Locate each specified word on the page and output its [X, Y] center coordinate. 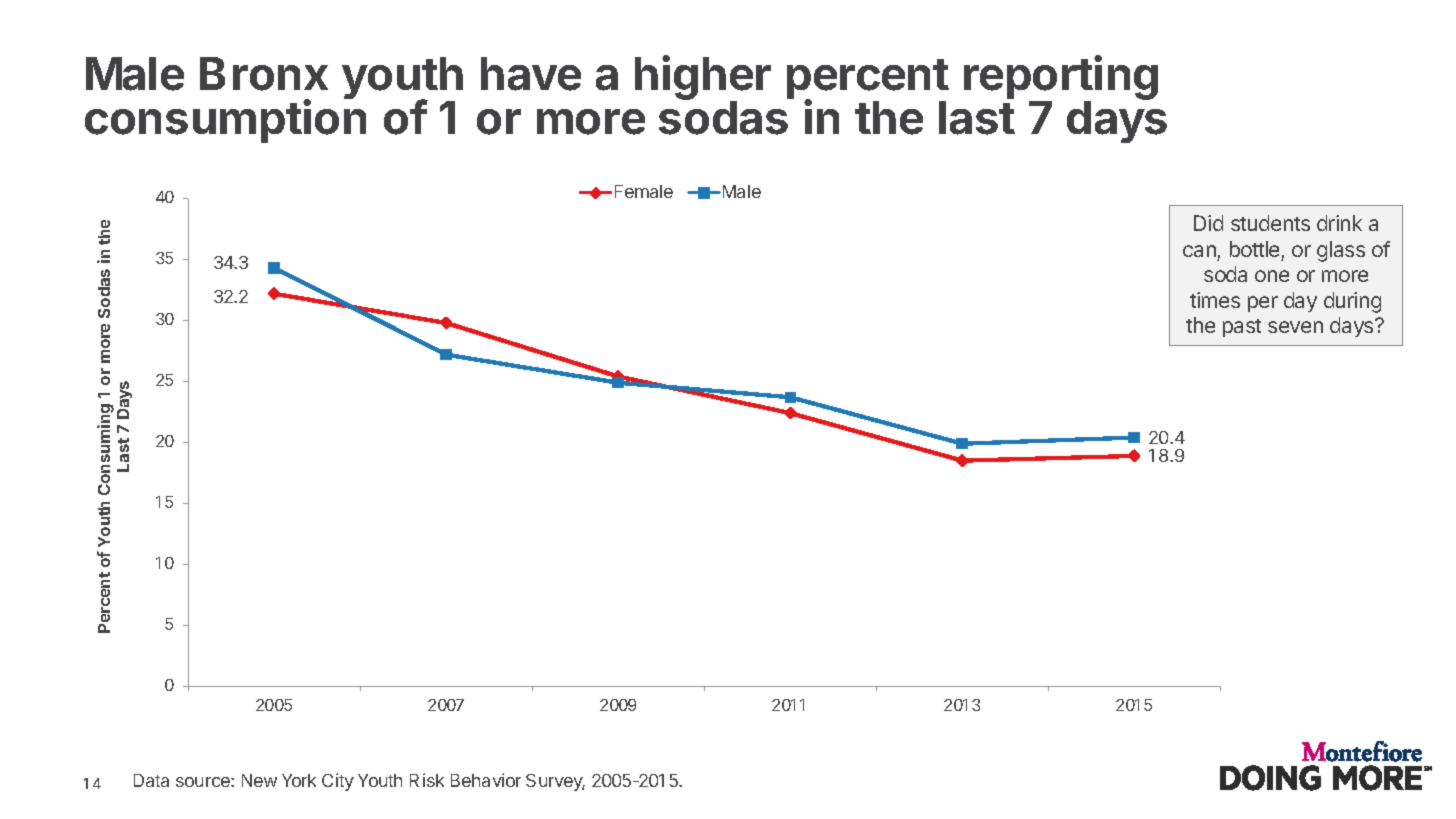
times [1215, 300]
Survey [555, 782]
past [1242, 328]
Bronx [264, 74]
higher [703, 79]
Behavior [486, 780]
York [299, 780]
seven [1295, 327]
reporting [1061, 79]
